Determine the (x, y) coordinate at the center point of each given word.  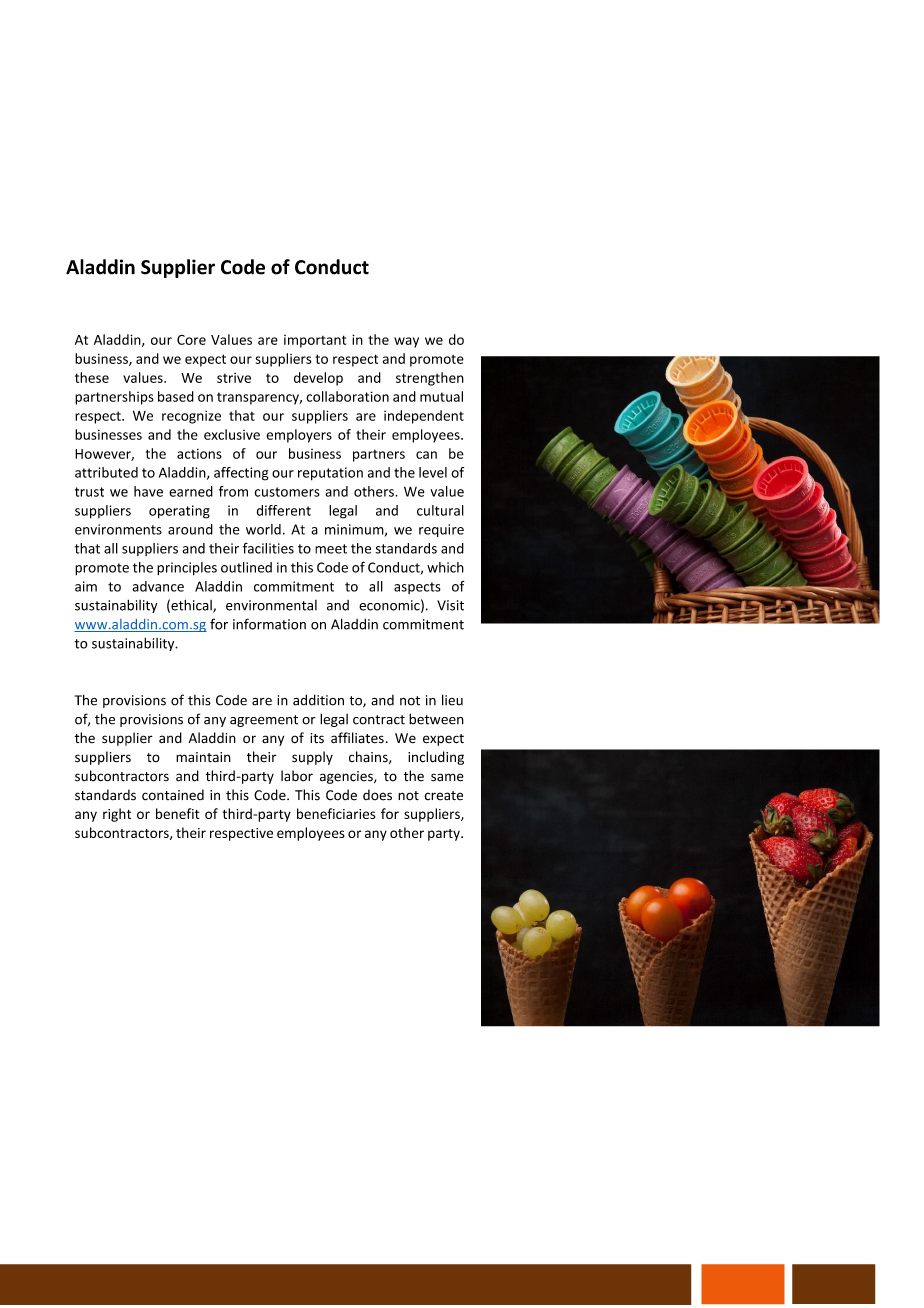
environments (118, 529)
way (406, 342)
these (92, 377)
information (269, 624)
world (263, 529)
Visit (450, 605)
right (117, 815)
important (315, 341)
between (436, 719)
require (441, 530)
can (426, 455)
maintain (203, 757)
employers (299, 436)
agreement (264, 721)
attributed (106, 472)
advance (158, 586)
